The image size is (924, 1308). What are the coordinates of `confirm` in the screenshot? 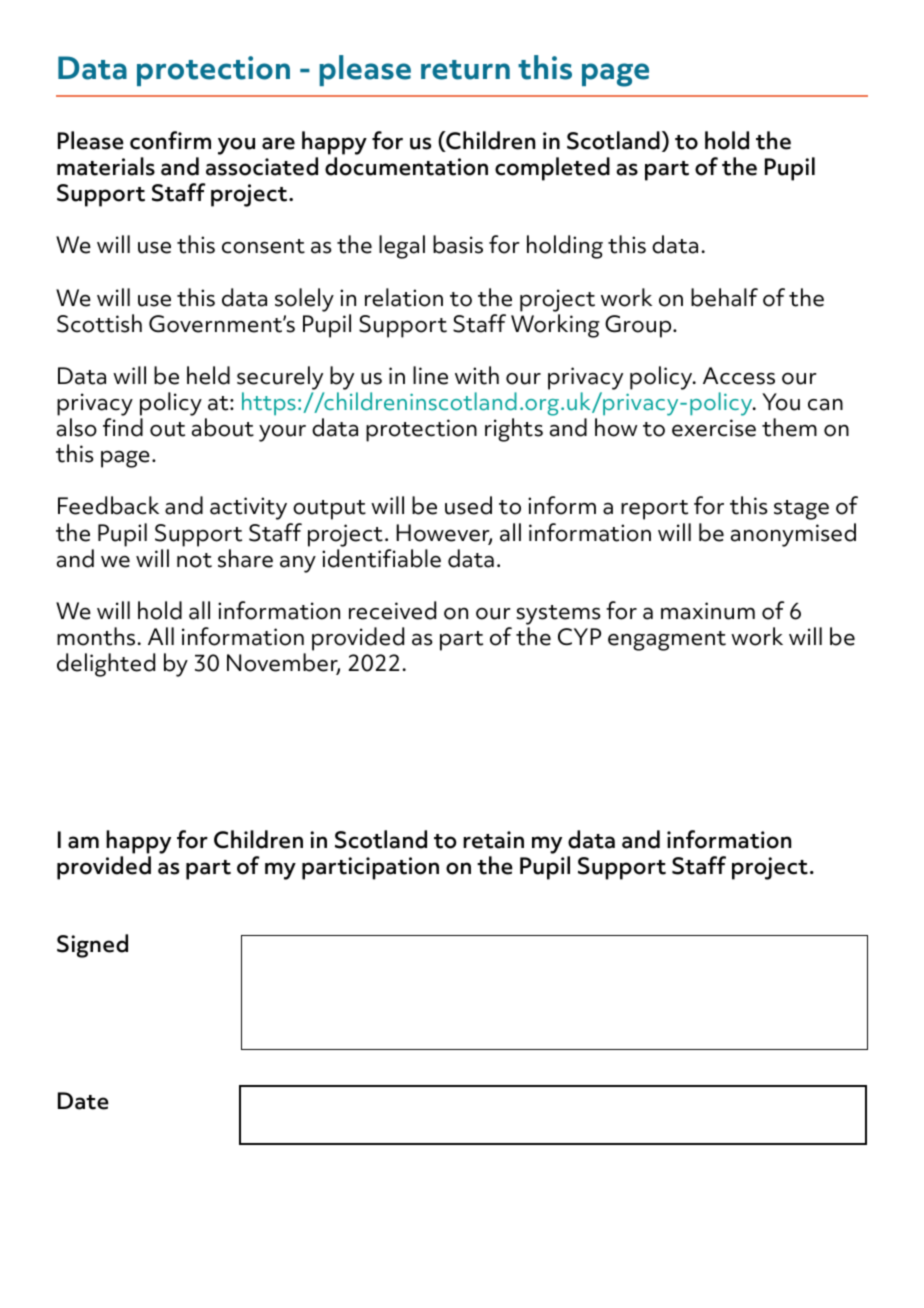 It's located at (170, 140).
